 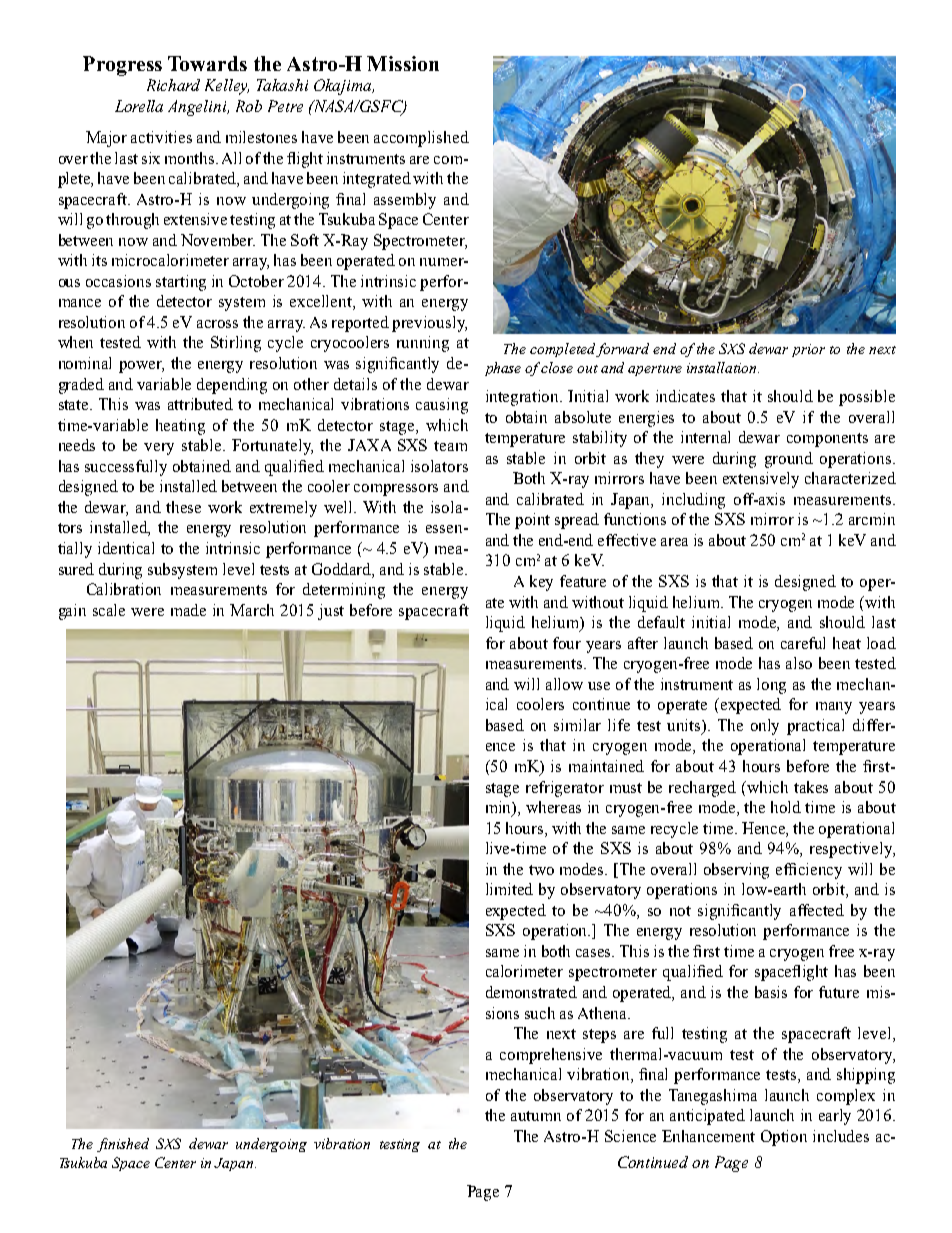 I want to click on made, so click(x=188, y=610).
